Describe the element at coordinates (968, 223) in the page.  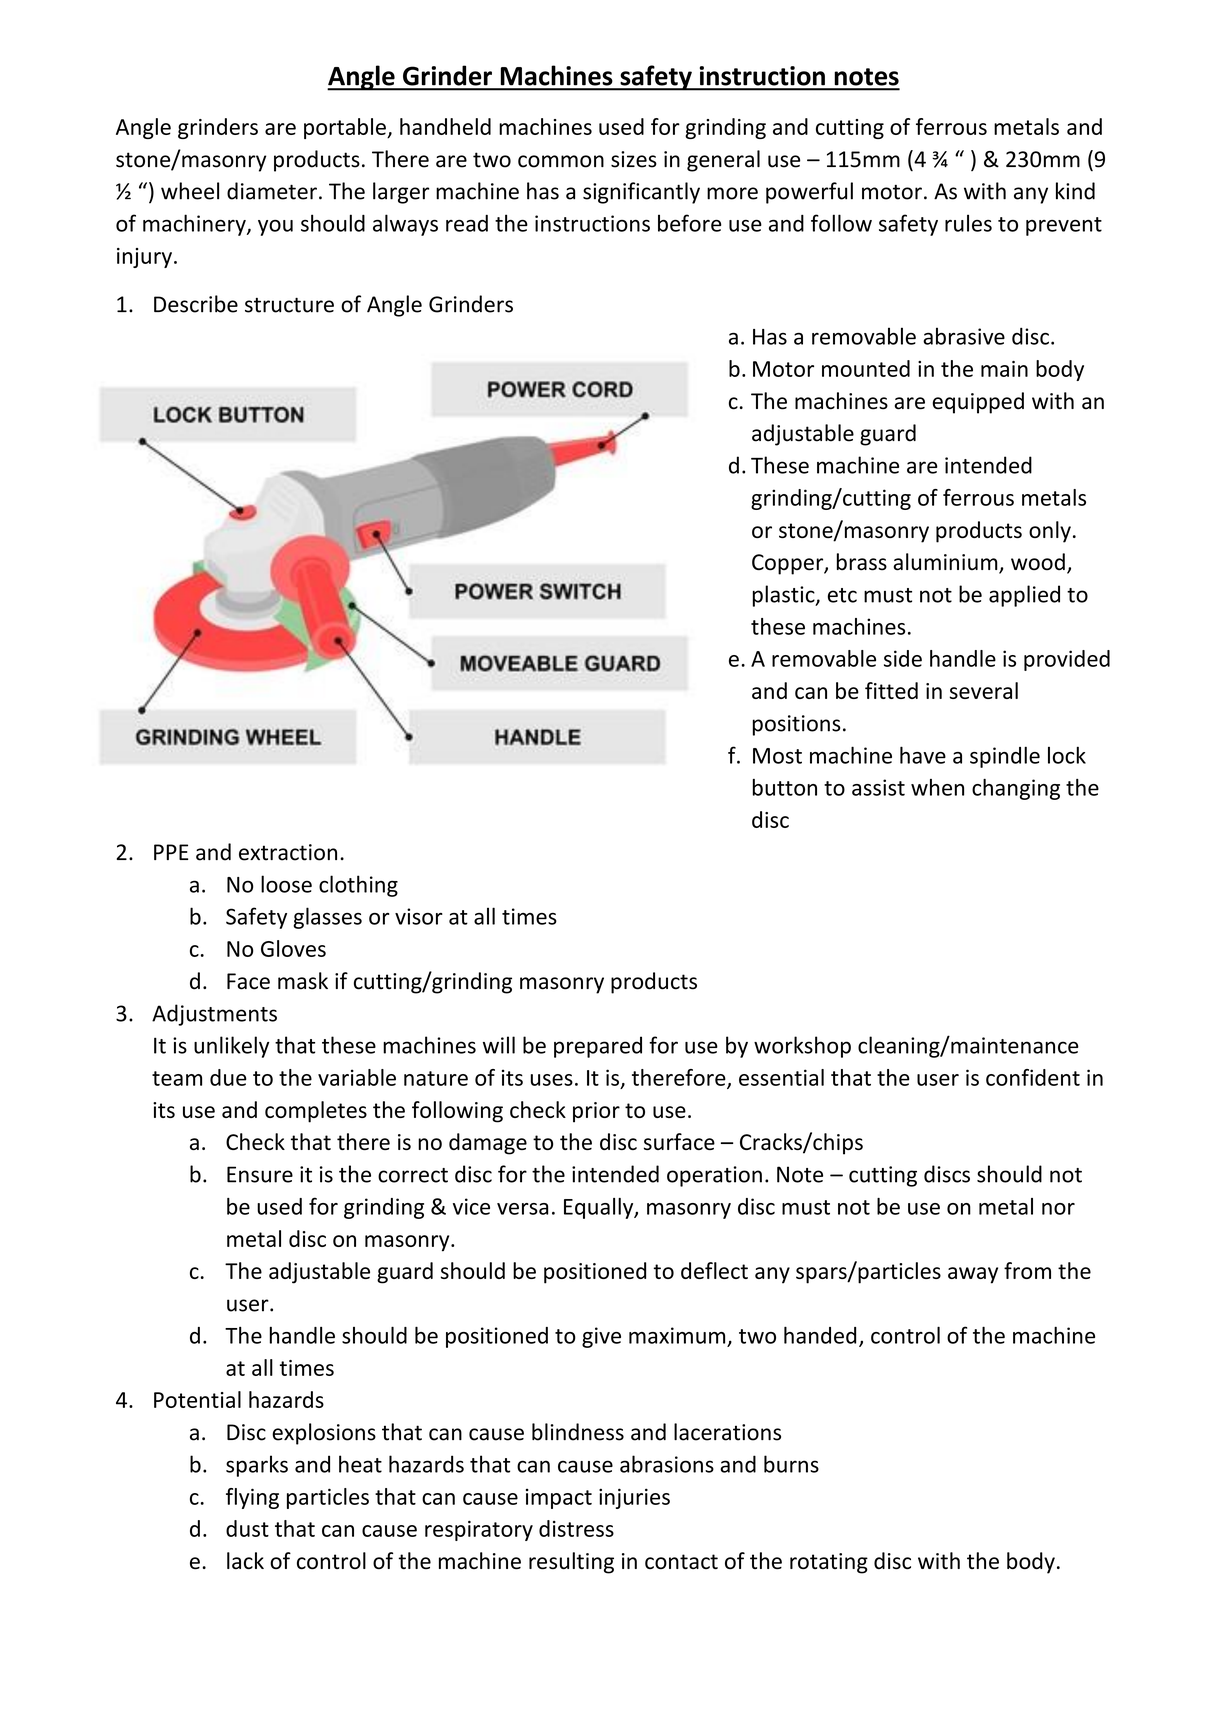
I see `rules` at that location.
